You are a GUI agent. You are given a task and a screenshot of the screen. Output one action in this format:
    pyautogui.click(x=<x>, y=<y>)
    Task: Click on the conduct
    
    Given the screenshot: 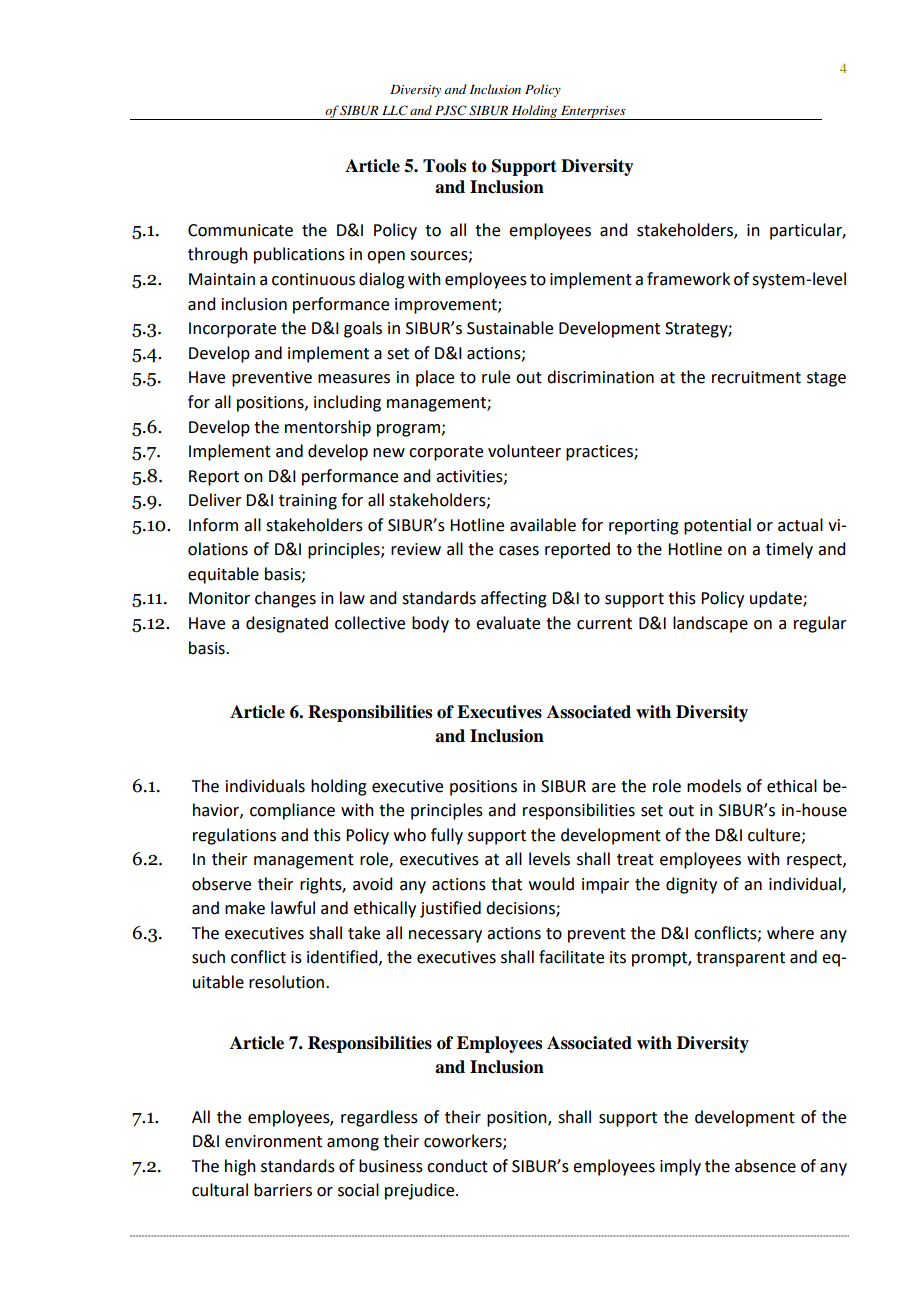 What is the action you would take?
    pyautogui.click(x=457, y=1166)
